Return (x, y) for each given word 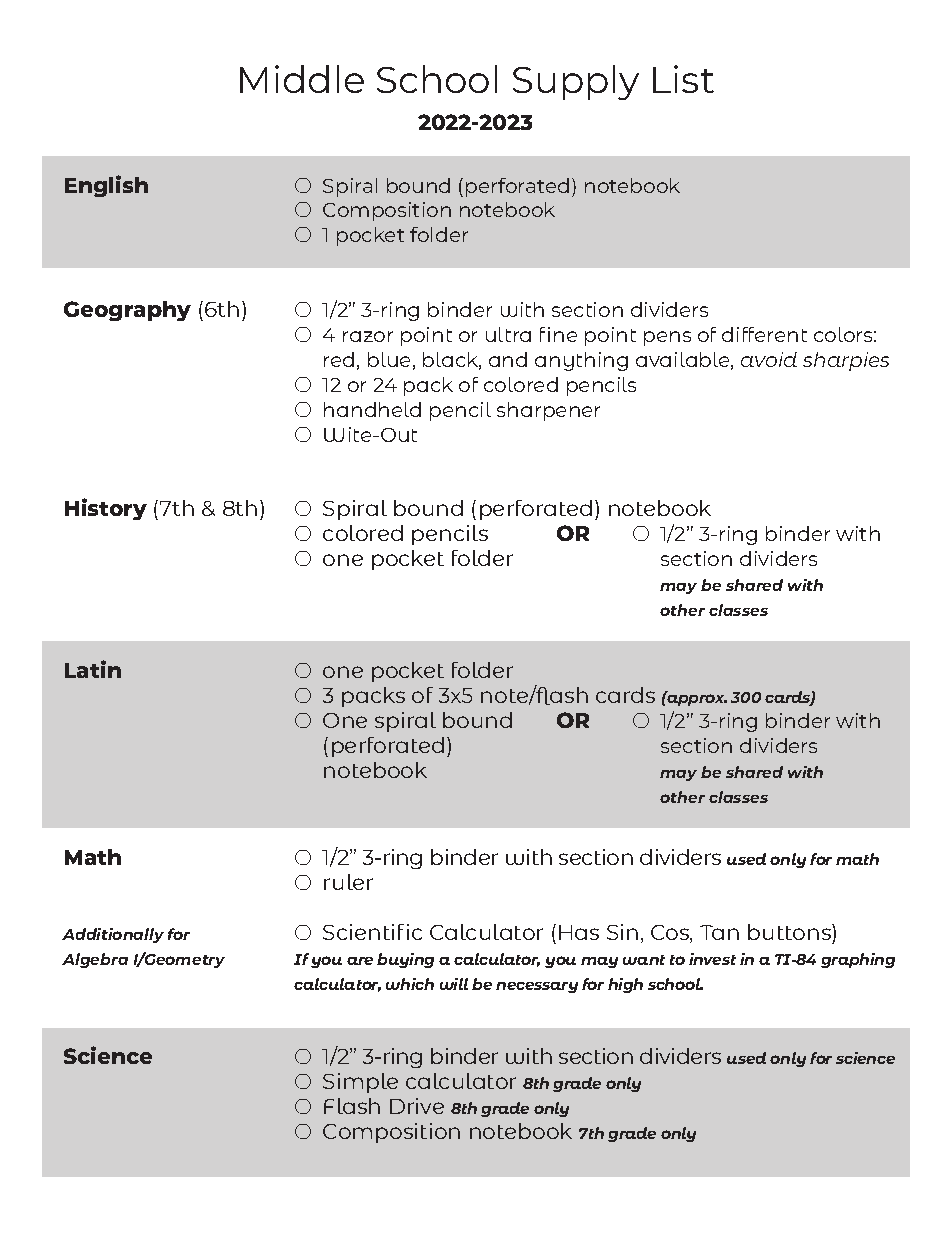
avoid (769, 359)
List (683, 79)
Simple (360, 1083)
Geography (127, 311)
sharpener (548, 411)
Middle (302, 79)
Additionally (113, 935)
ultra (508, 334)
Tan (719, 932)
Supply (576, 82)
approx (696, 699)
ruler (348, 882)
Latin (93, 669)
